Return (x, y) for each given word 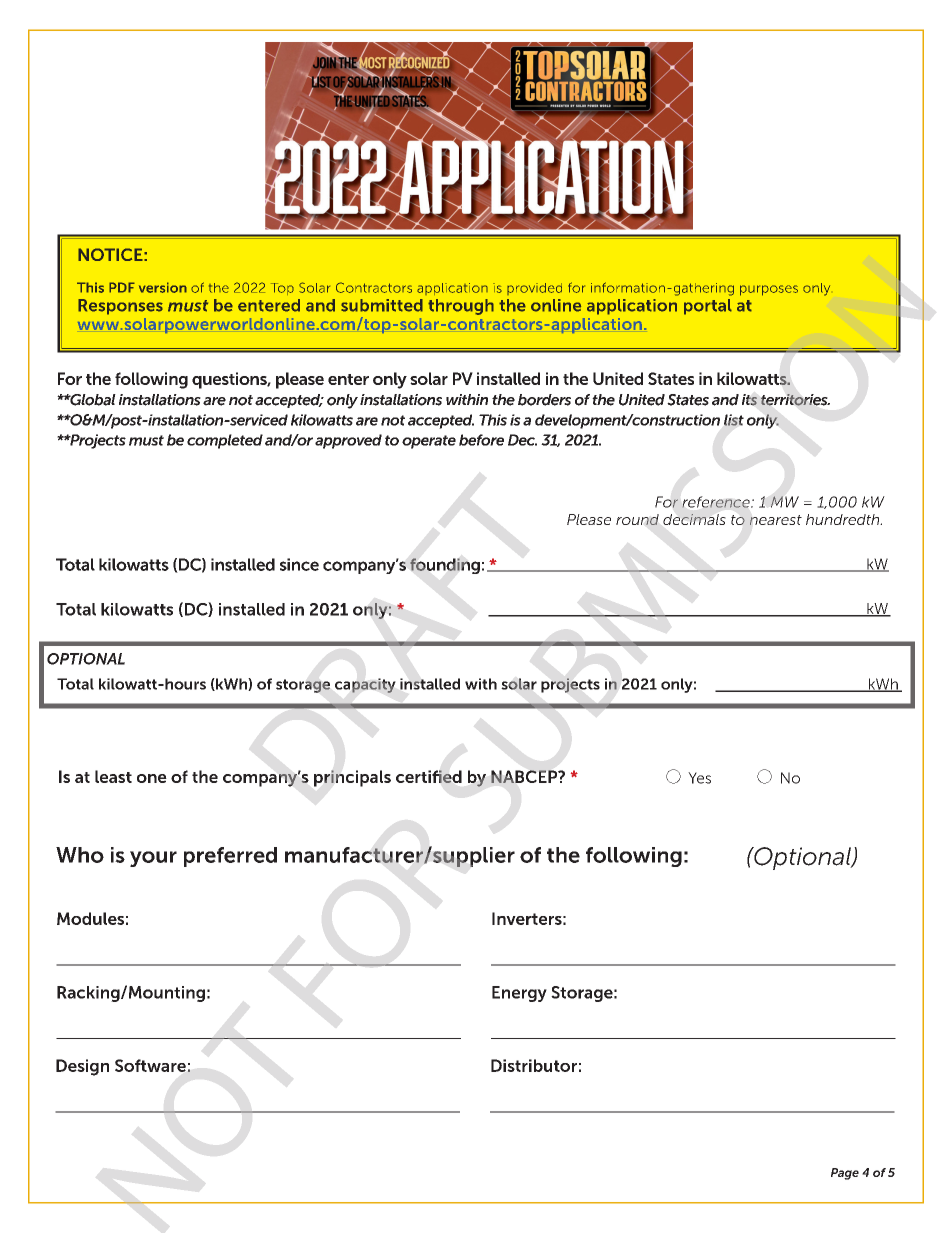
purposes (769, 290)
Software (150, 1065)
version (163, 287)
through (461, 307)
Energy (519, 994)
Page (845, 1174)
